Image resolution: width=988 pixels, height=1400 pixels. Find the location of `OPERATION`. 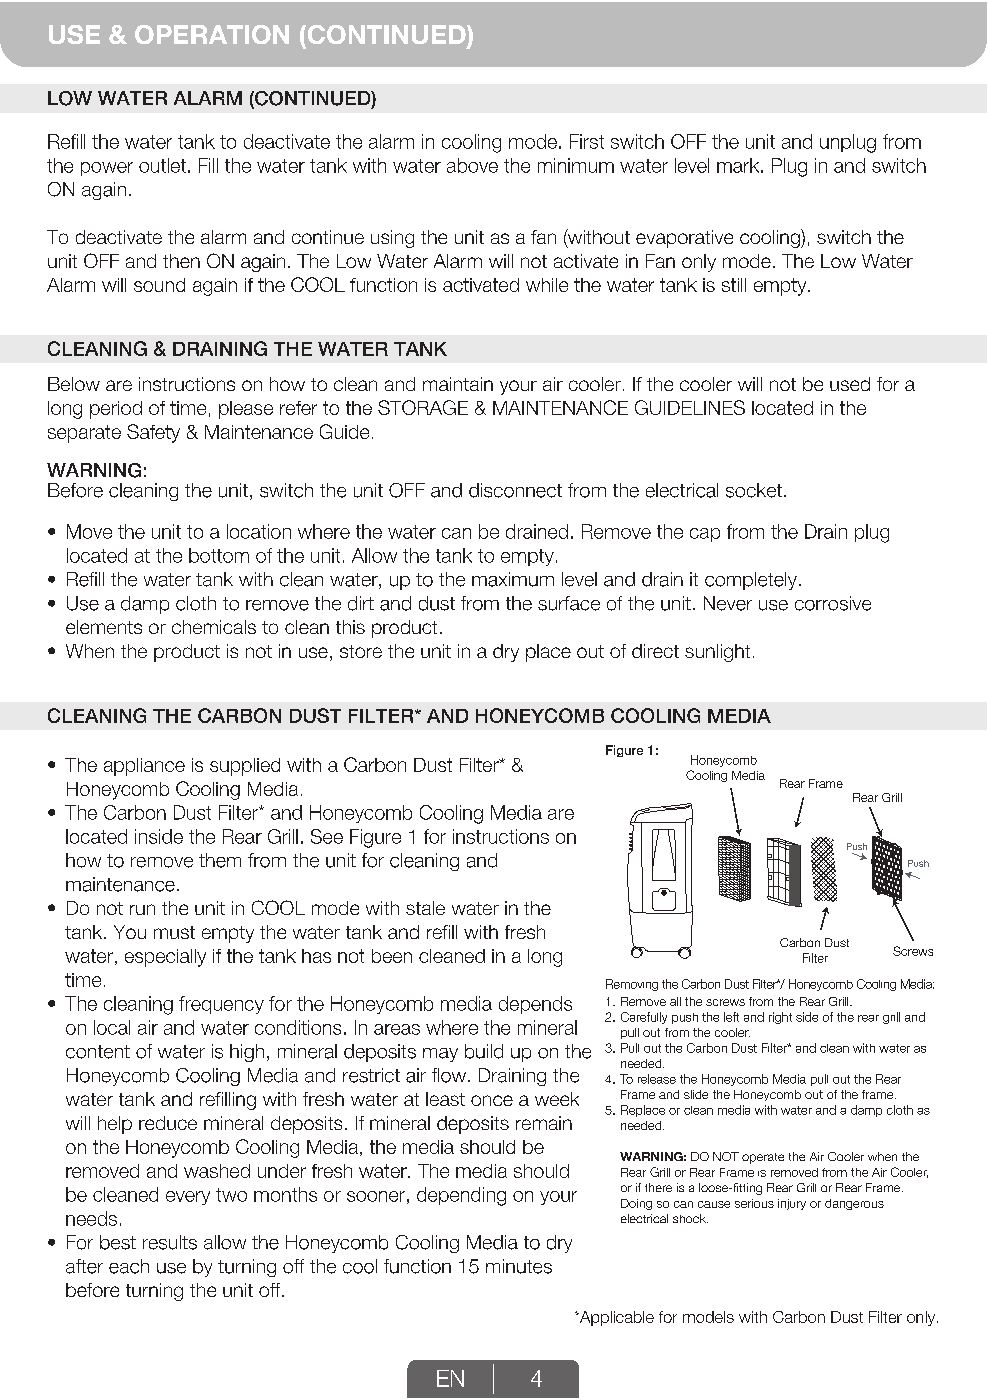

OPERATION is located at coordinates (212, 34).
